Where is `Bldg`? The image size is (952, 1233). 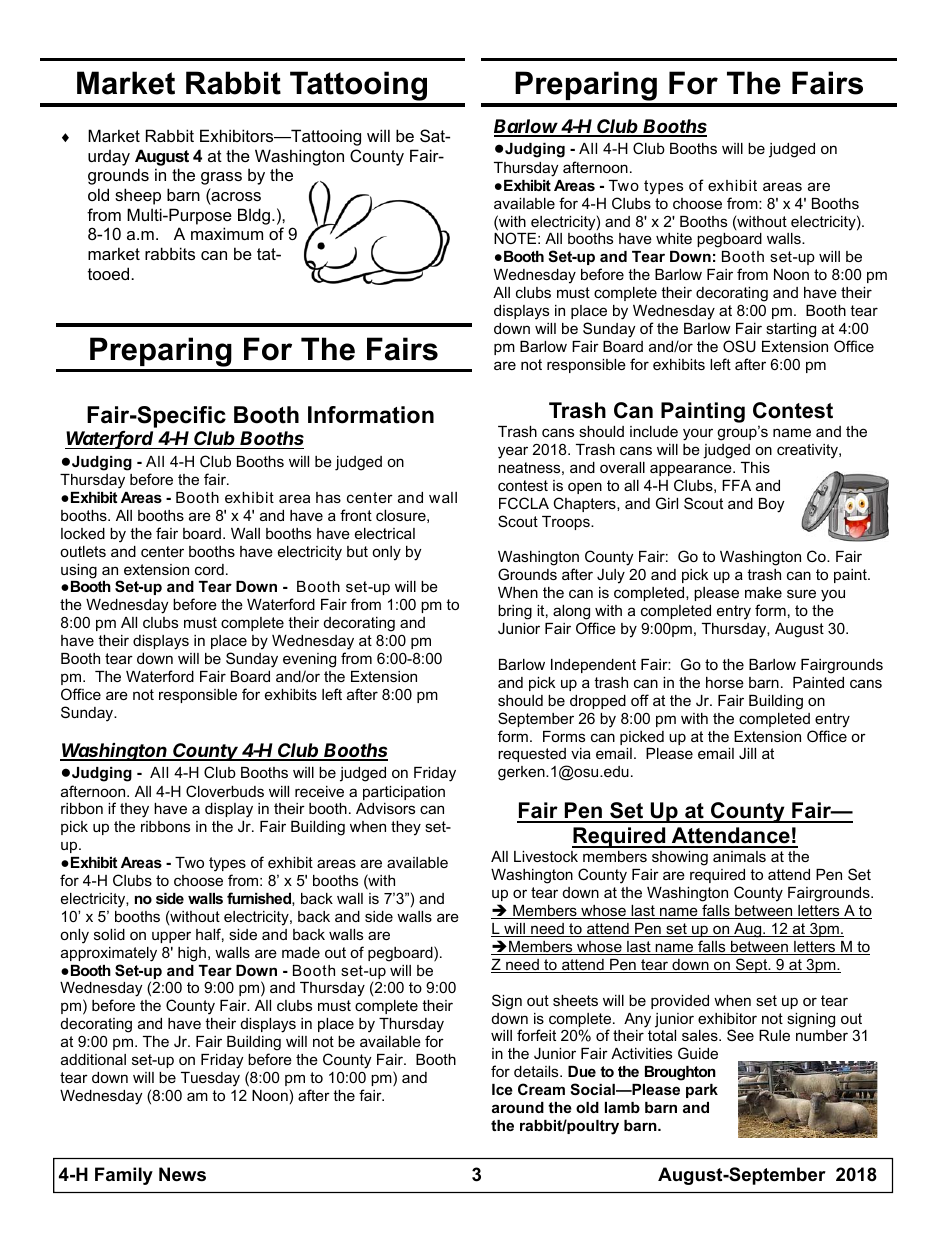
Bldg is located at coordinates (254, 216).
